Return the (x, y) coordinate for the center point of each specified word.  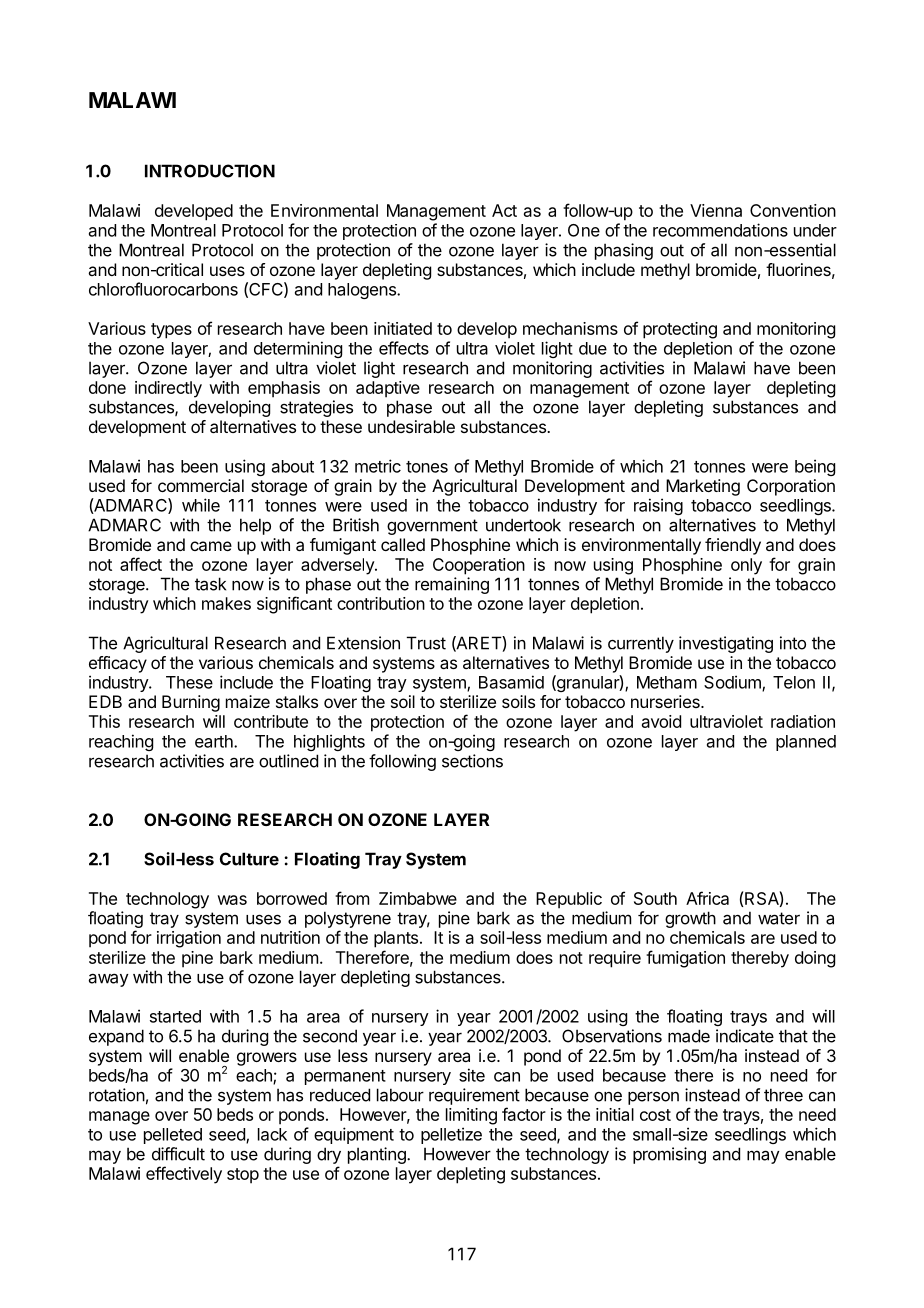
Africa (707, 898)
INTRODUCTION (210, 171)
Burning (191, 703)
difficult (178, 1154)
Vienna (716, 210)
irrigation (189, 939)
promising (669, 1155)
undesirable (411, 426)
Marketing (703, 487)
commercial (201, 485)
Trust (426, 643)
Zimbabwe (418, 898)
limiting (471, 1116)
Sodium (733, 683)
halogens (363, 291)
